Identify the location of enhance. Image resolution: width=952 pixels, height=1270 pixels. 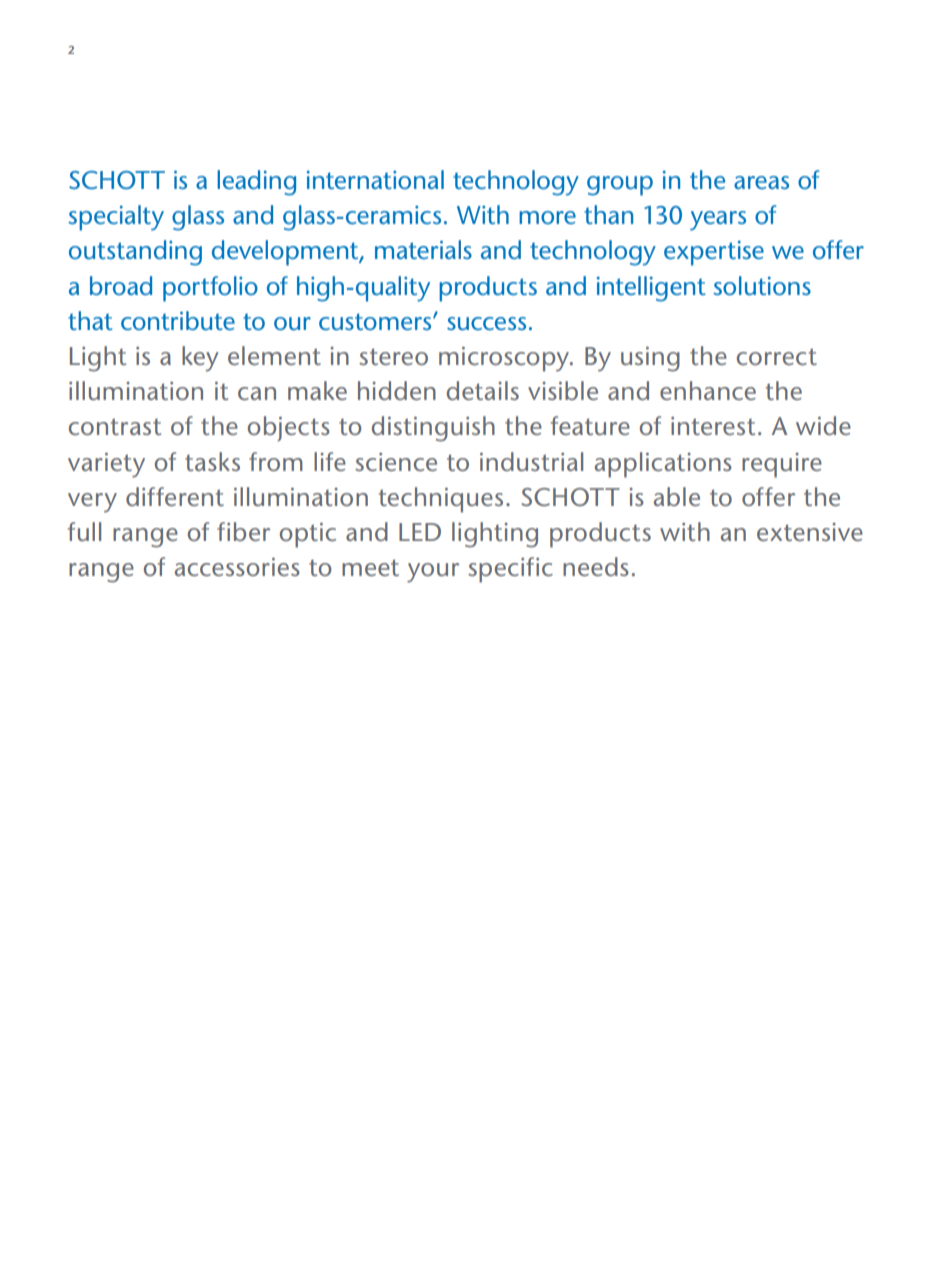
(708, 390).
